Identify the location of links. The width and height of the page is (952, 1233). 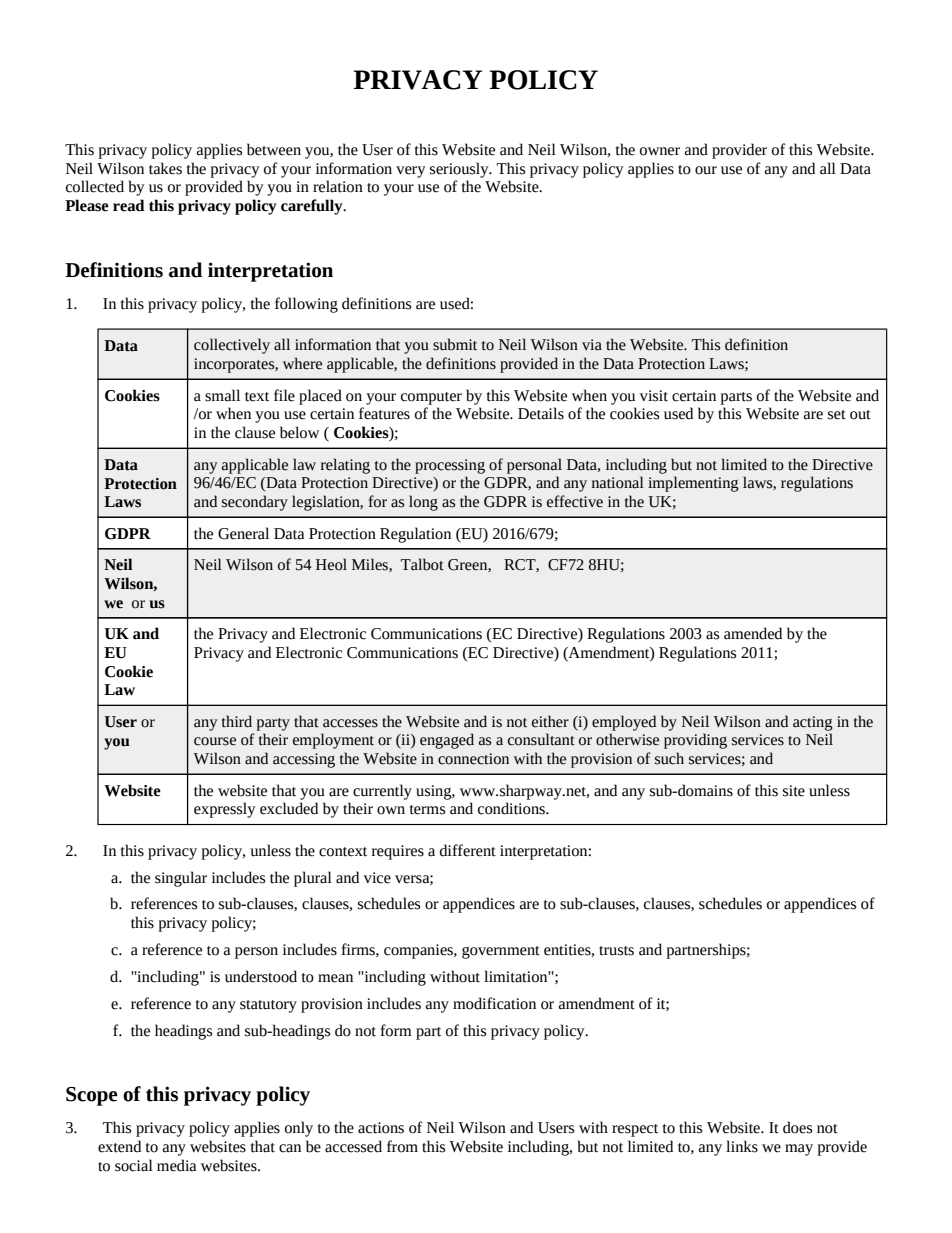
(742, 1146).
